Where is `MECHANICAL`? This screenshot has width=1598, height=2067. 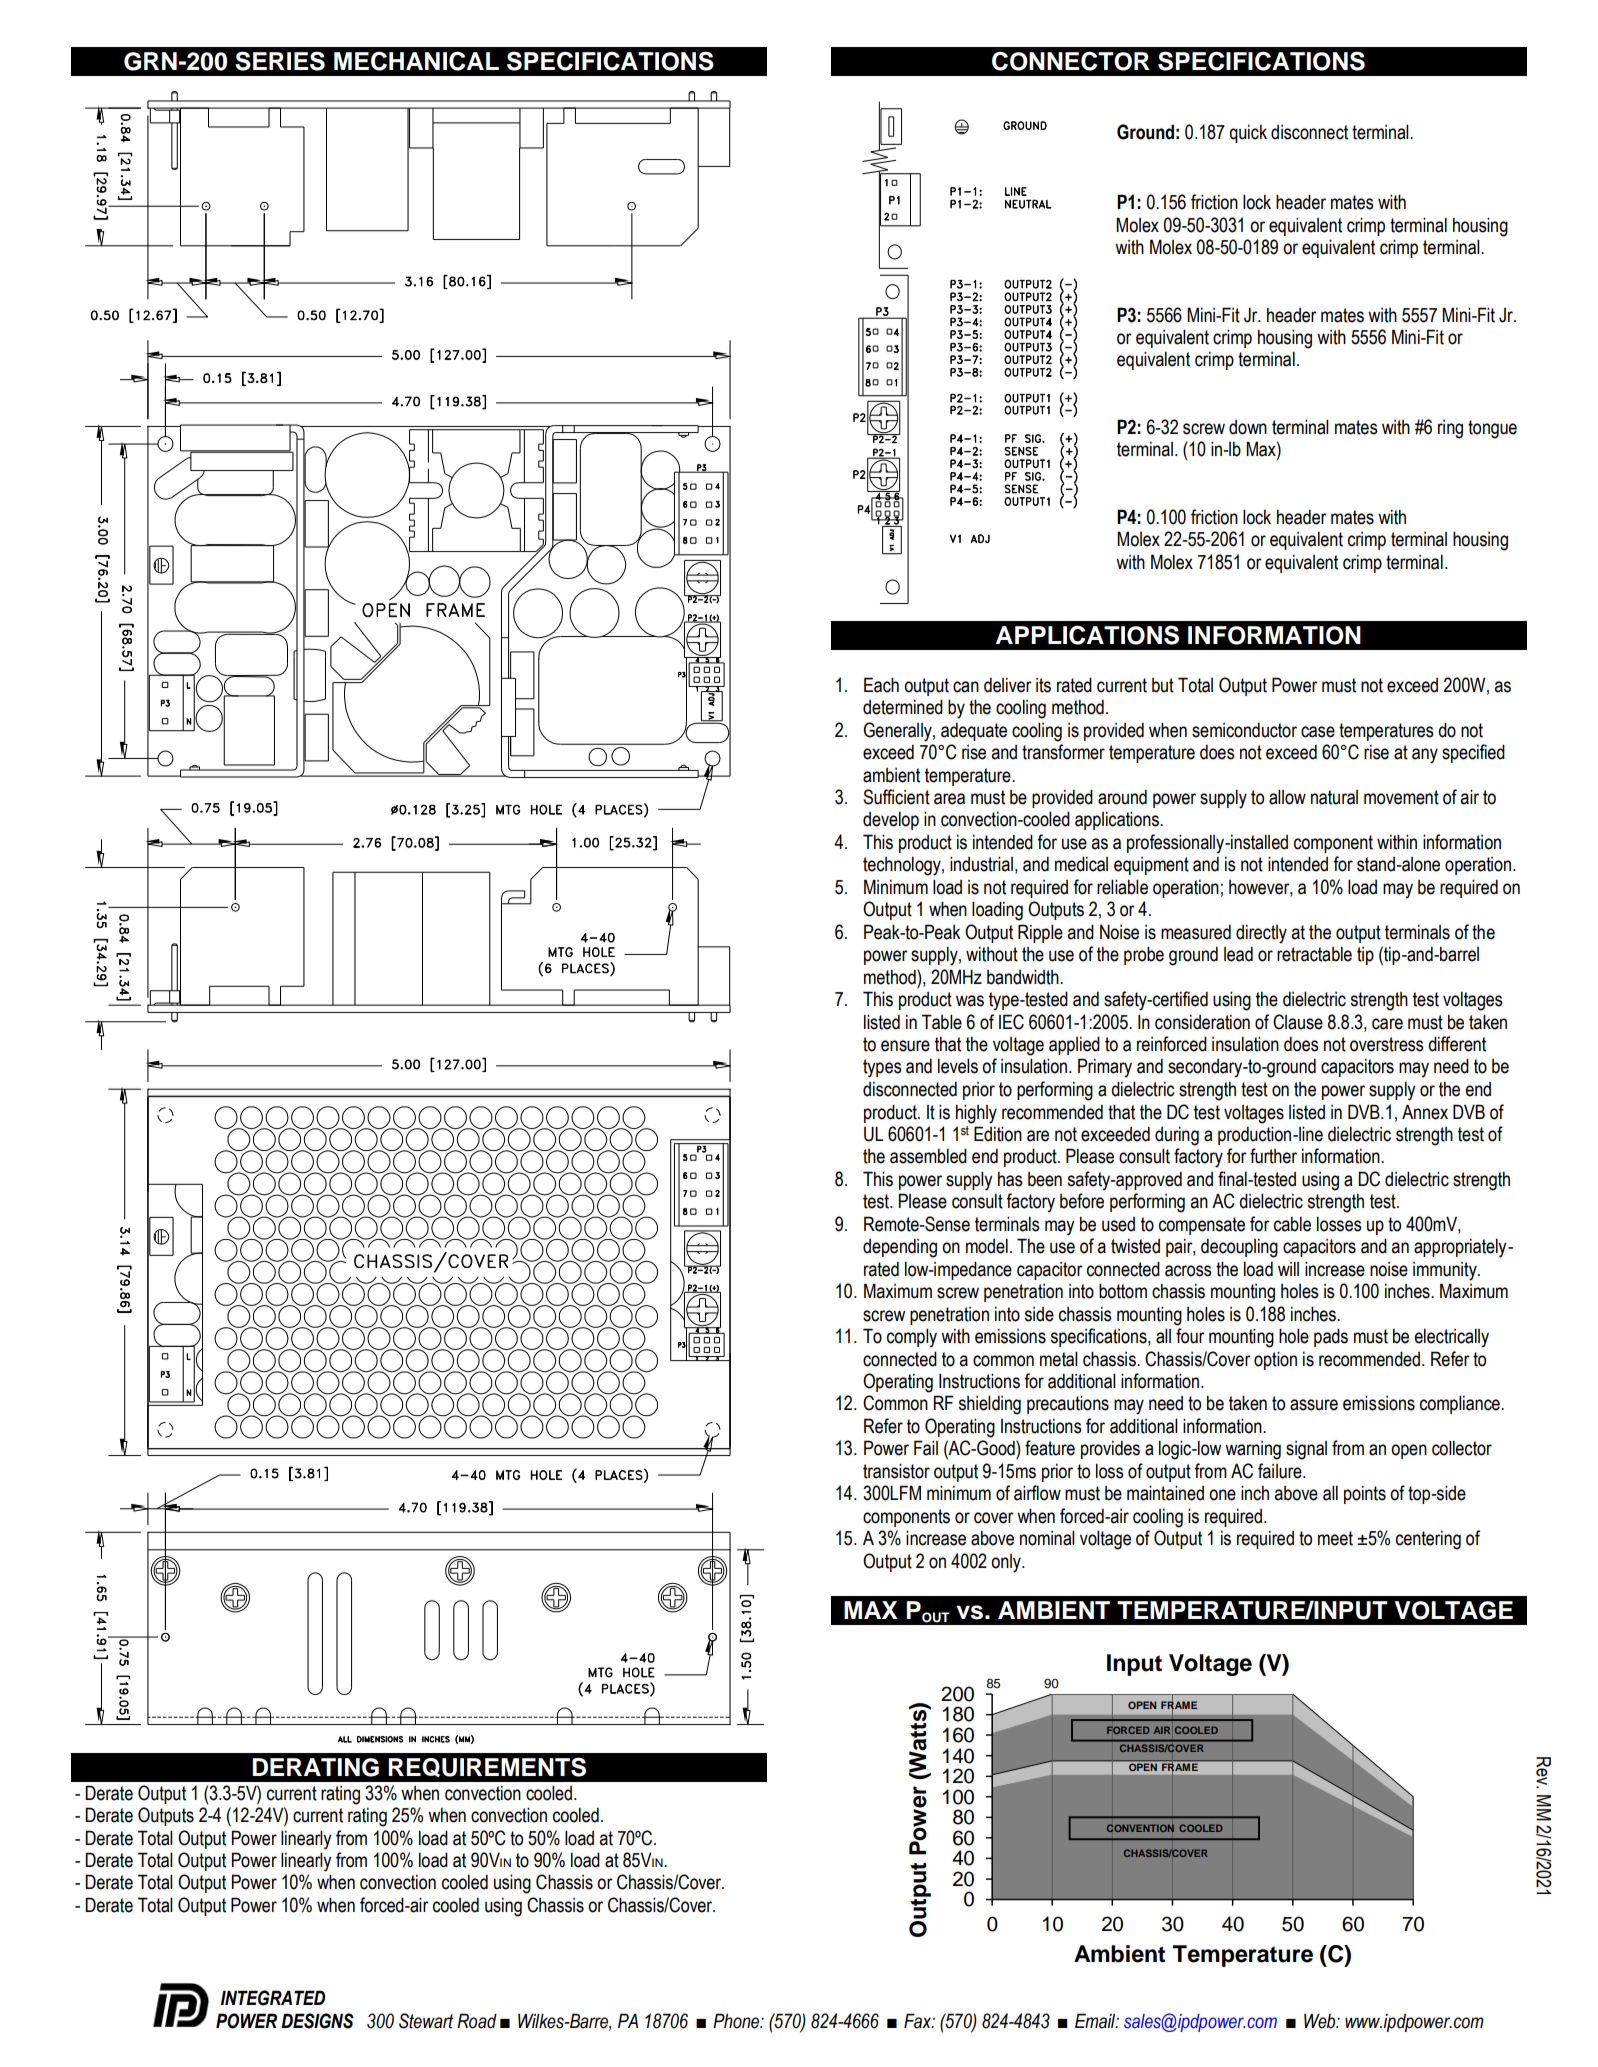 MECHANICAL is located at coordinates (416, 61).
